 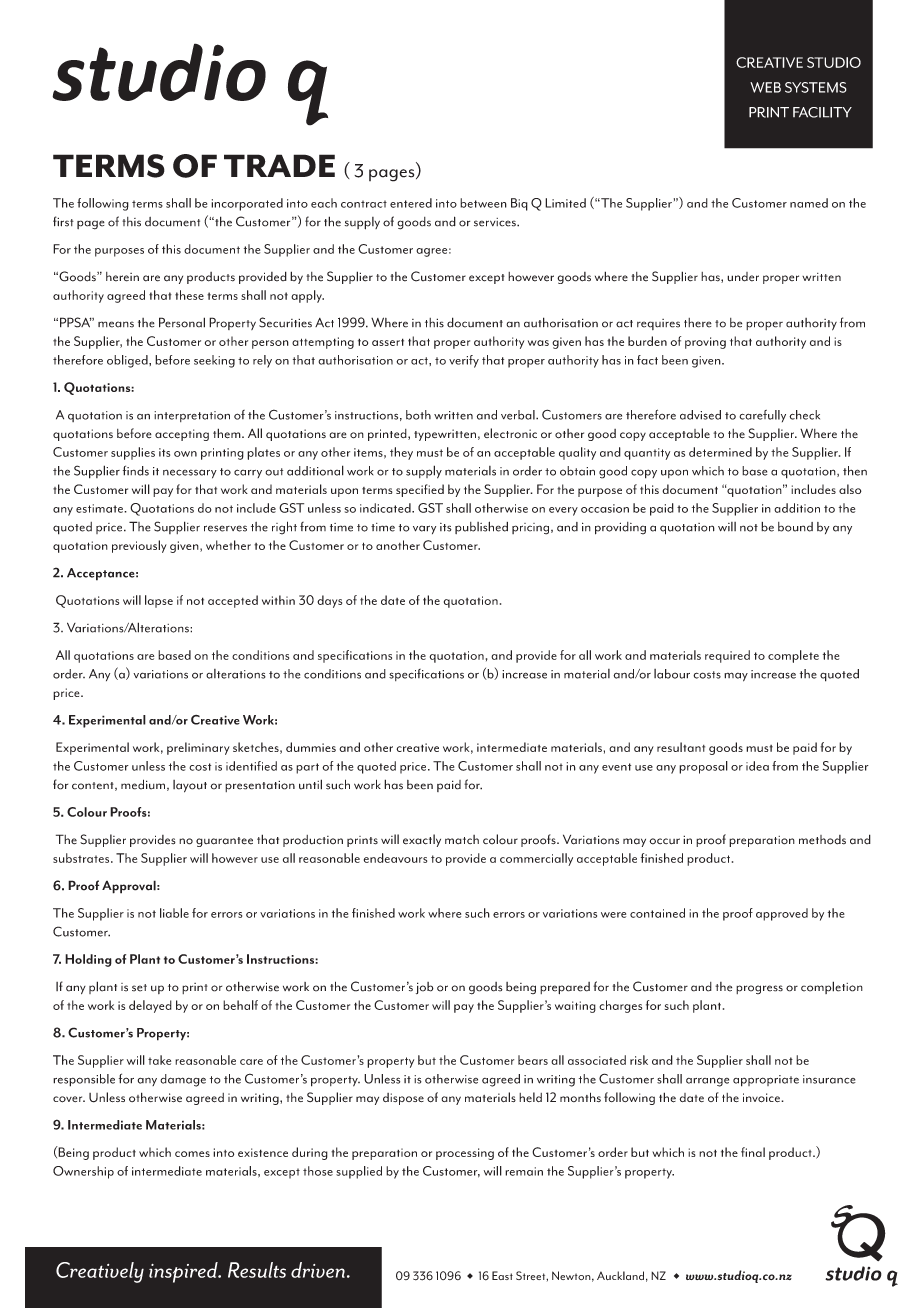 I want to click on inspired, so click(x=184, y=1272).
